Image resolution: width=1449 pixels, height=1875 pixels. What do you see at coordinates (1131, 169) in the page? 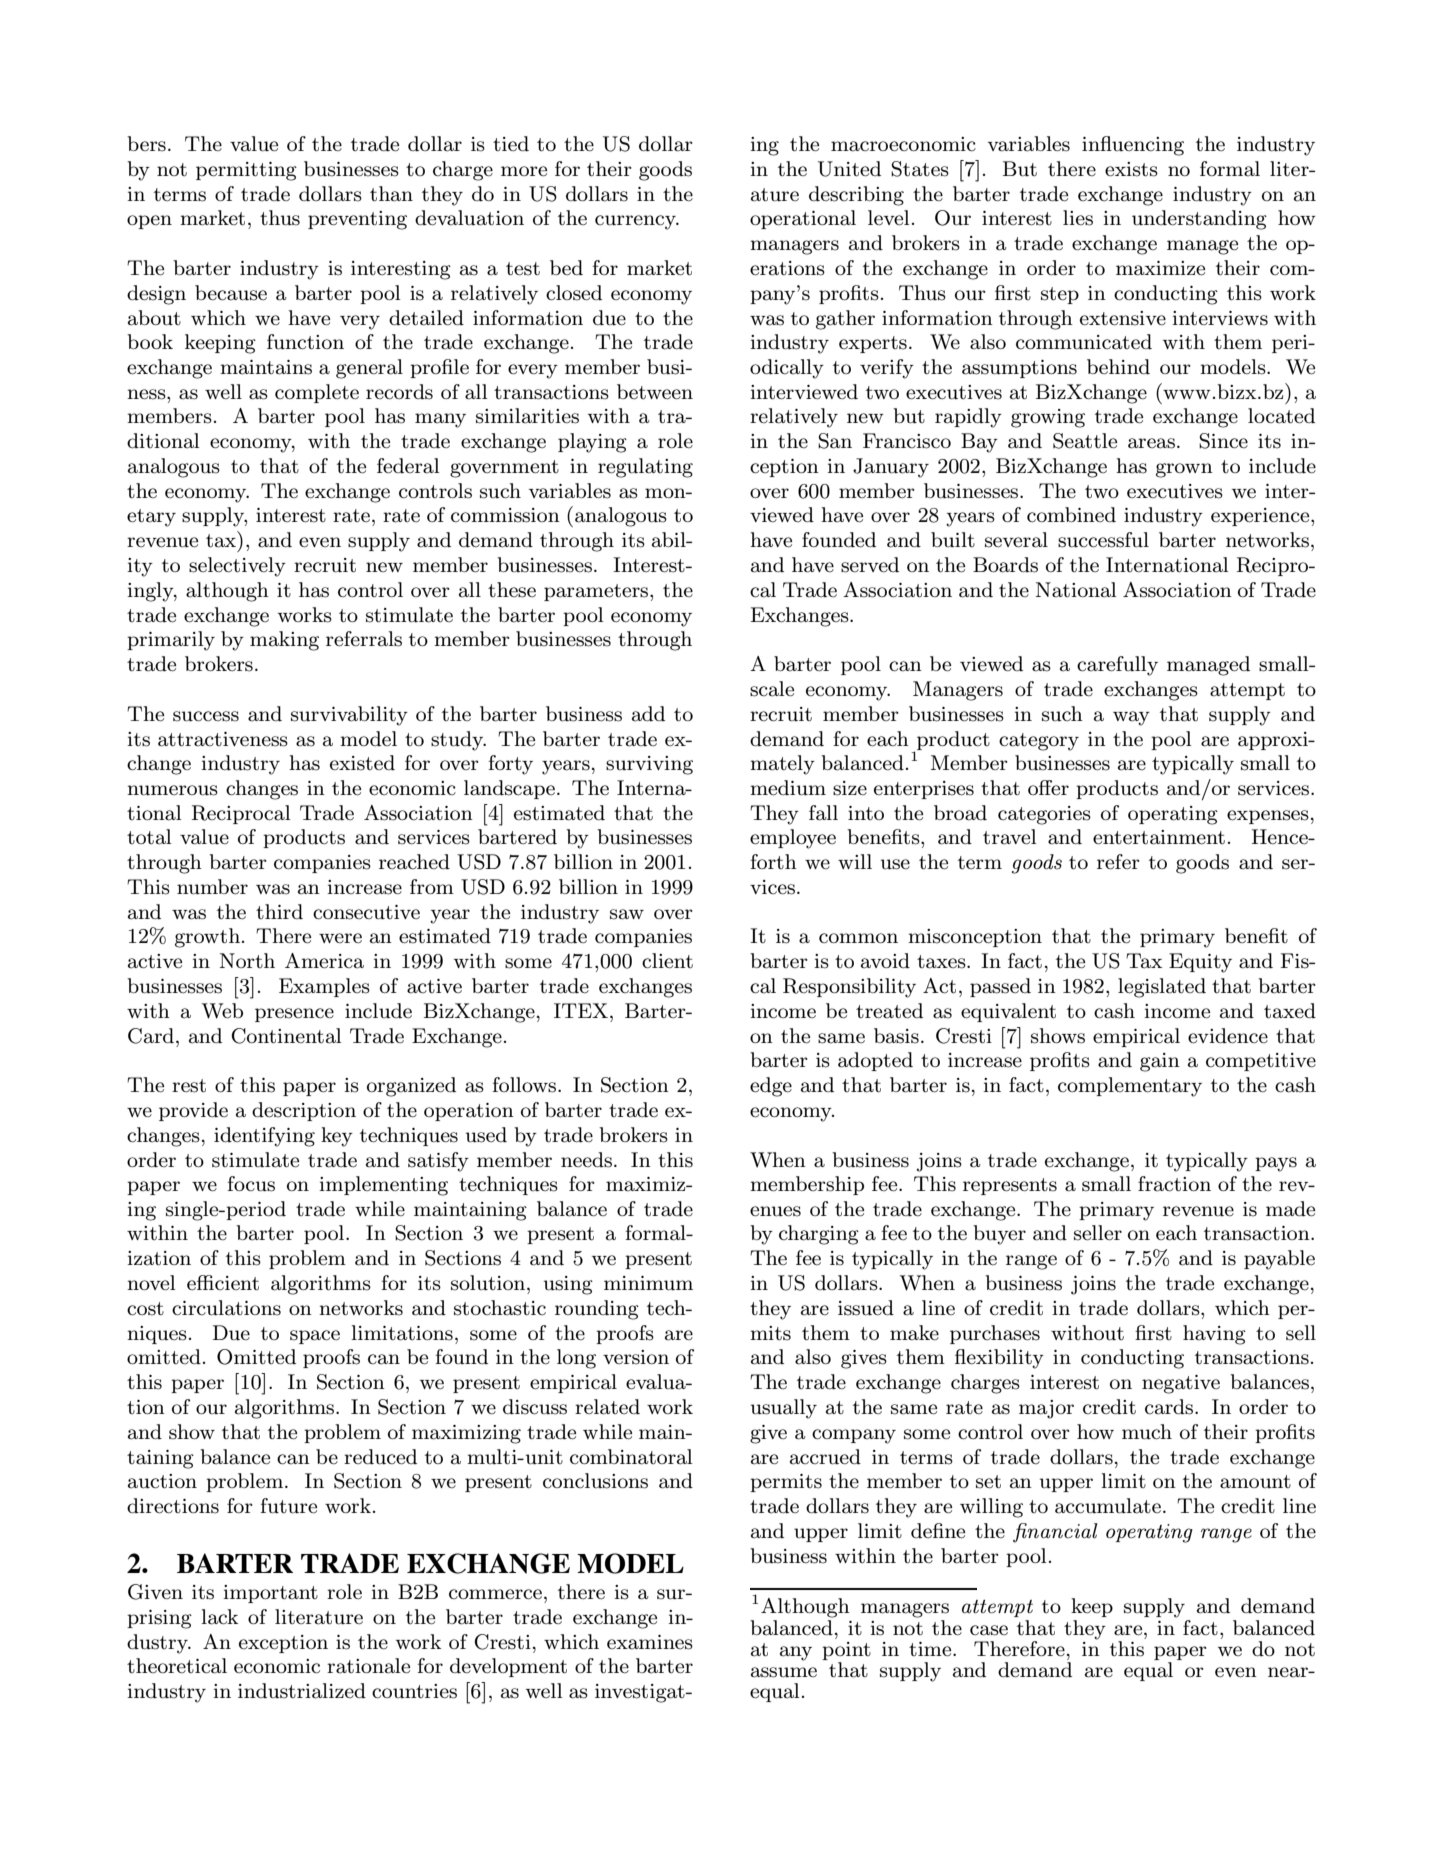
I see `exists` at bounding box center [1131, 169].
